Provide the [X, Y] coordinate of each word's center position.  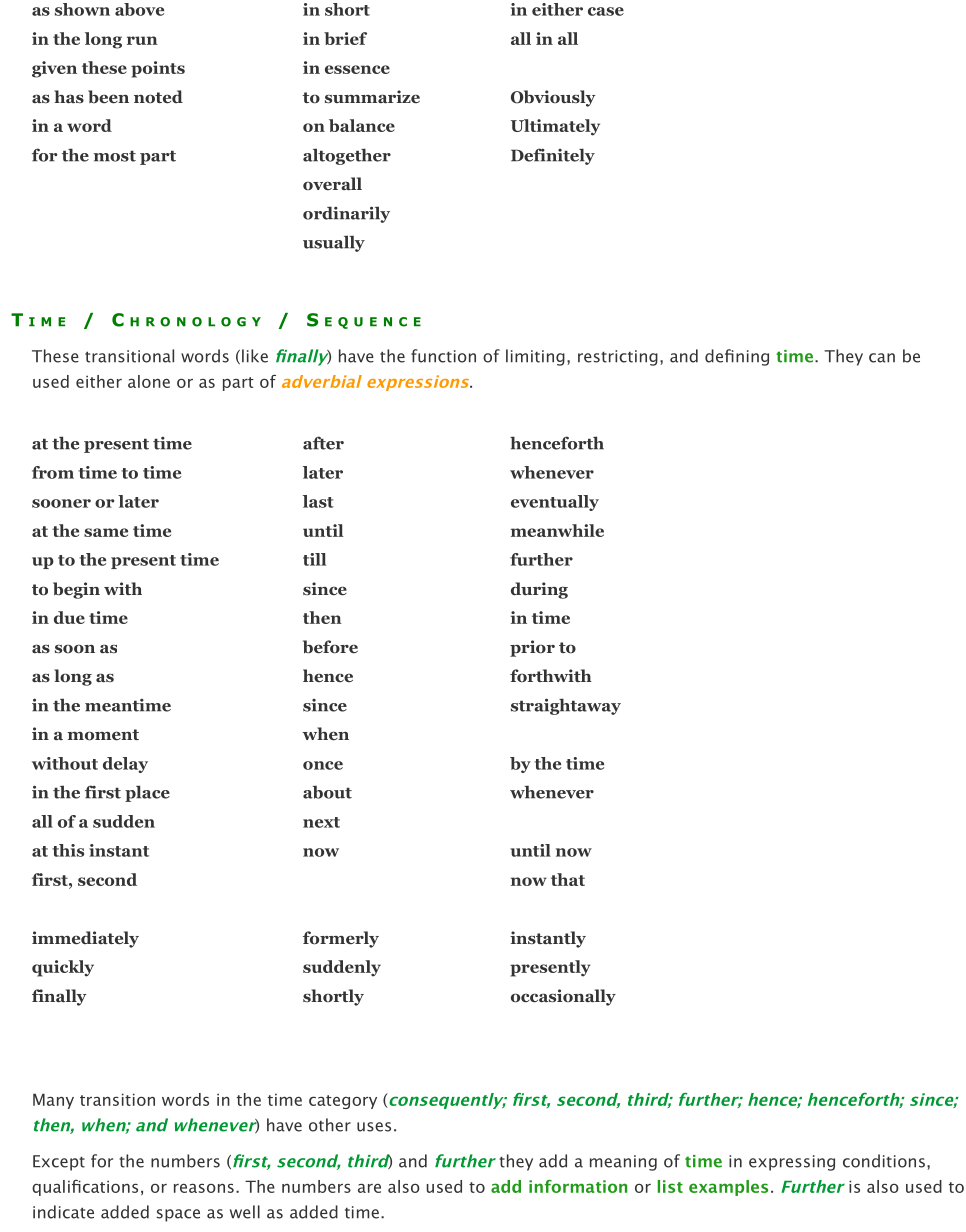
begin [76, 590]
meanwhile [557, 530]
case [606, 11]
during [539, 590]
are [369, 1188]
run [142, 40]
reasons [204, 1188]
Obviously [553, 98]
